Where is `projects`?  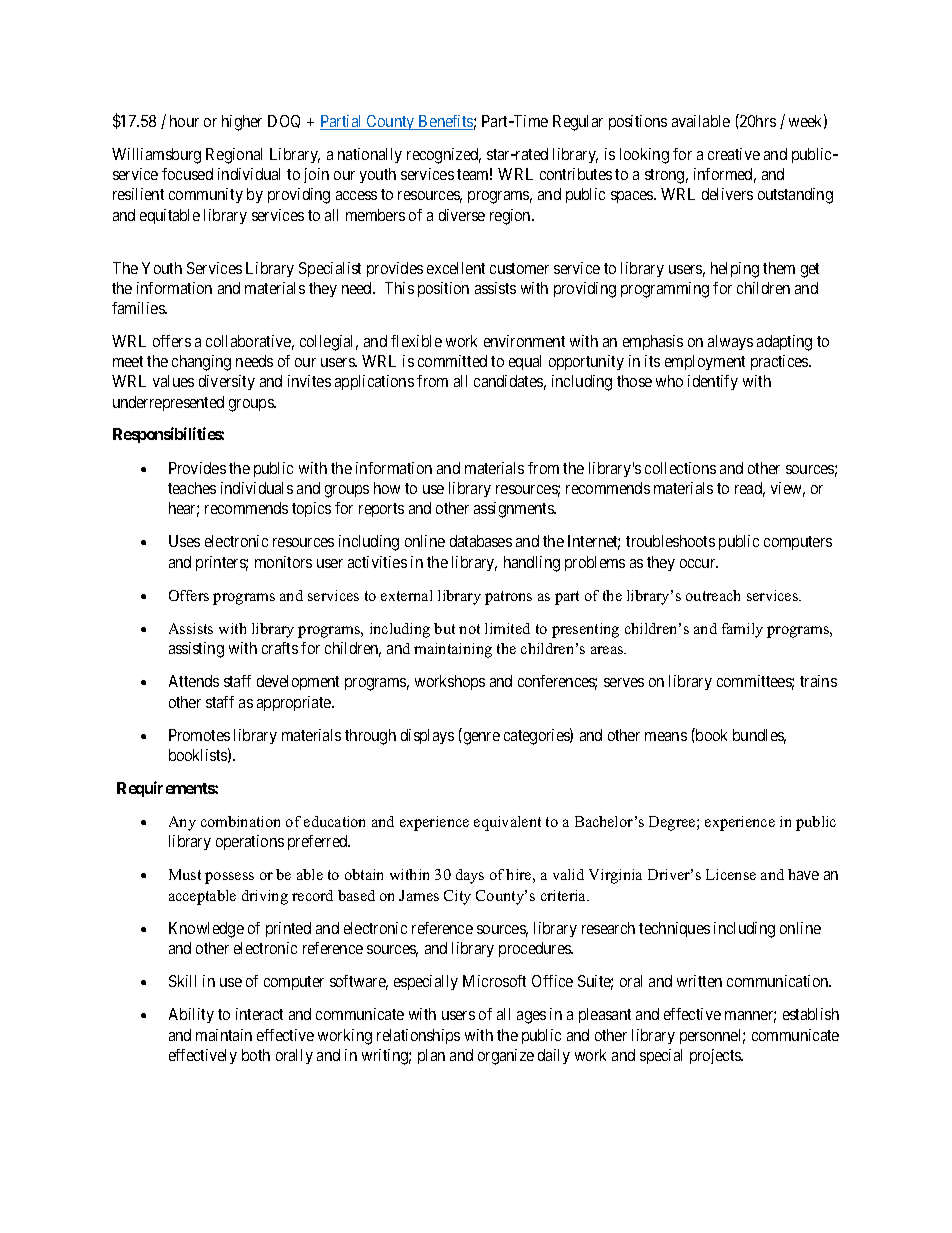
projects is located at coordinates (716, 1056).
